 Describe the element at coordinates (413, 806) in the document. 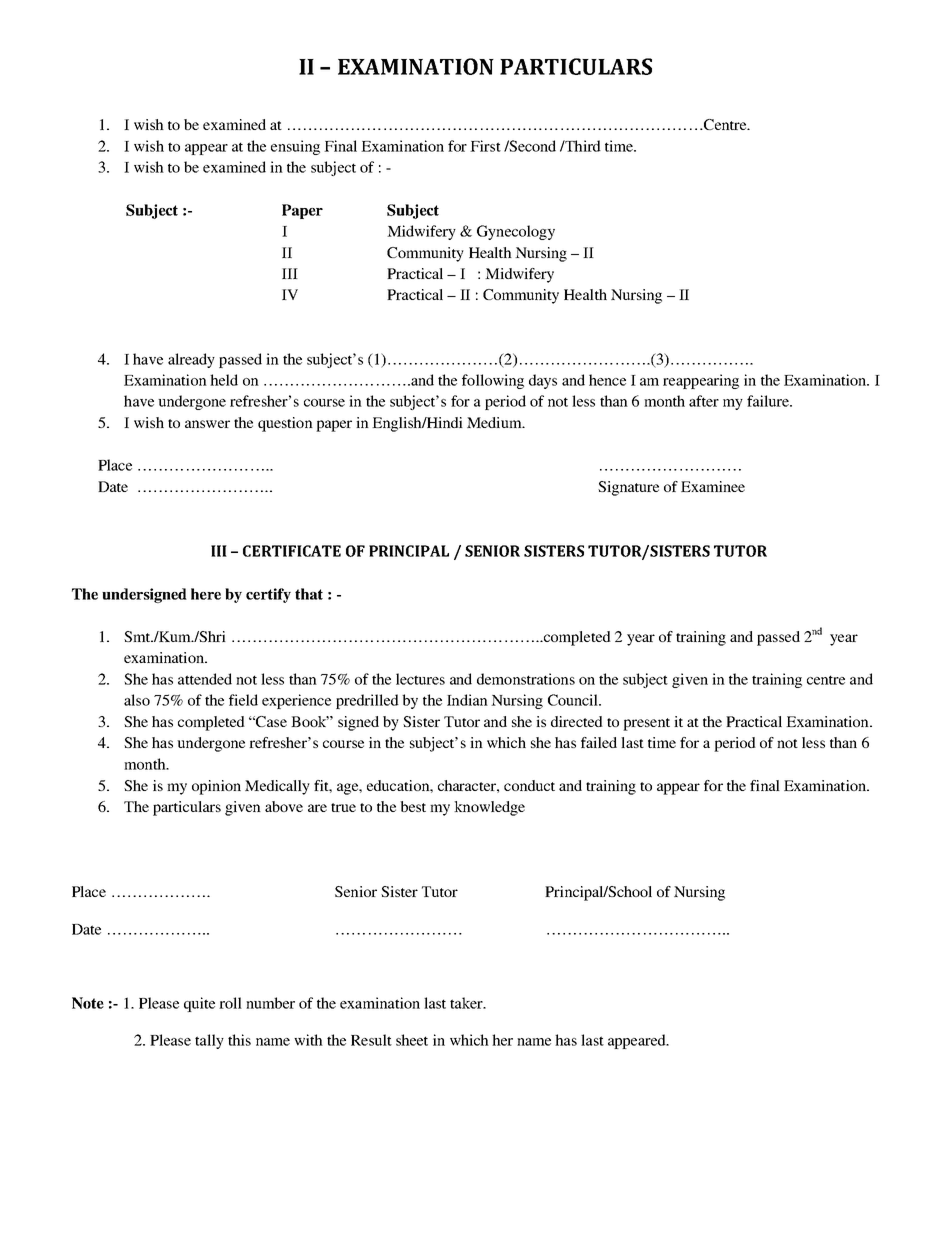

I see `best` at that location.
